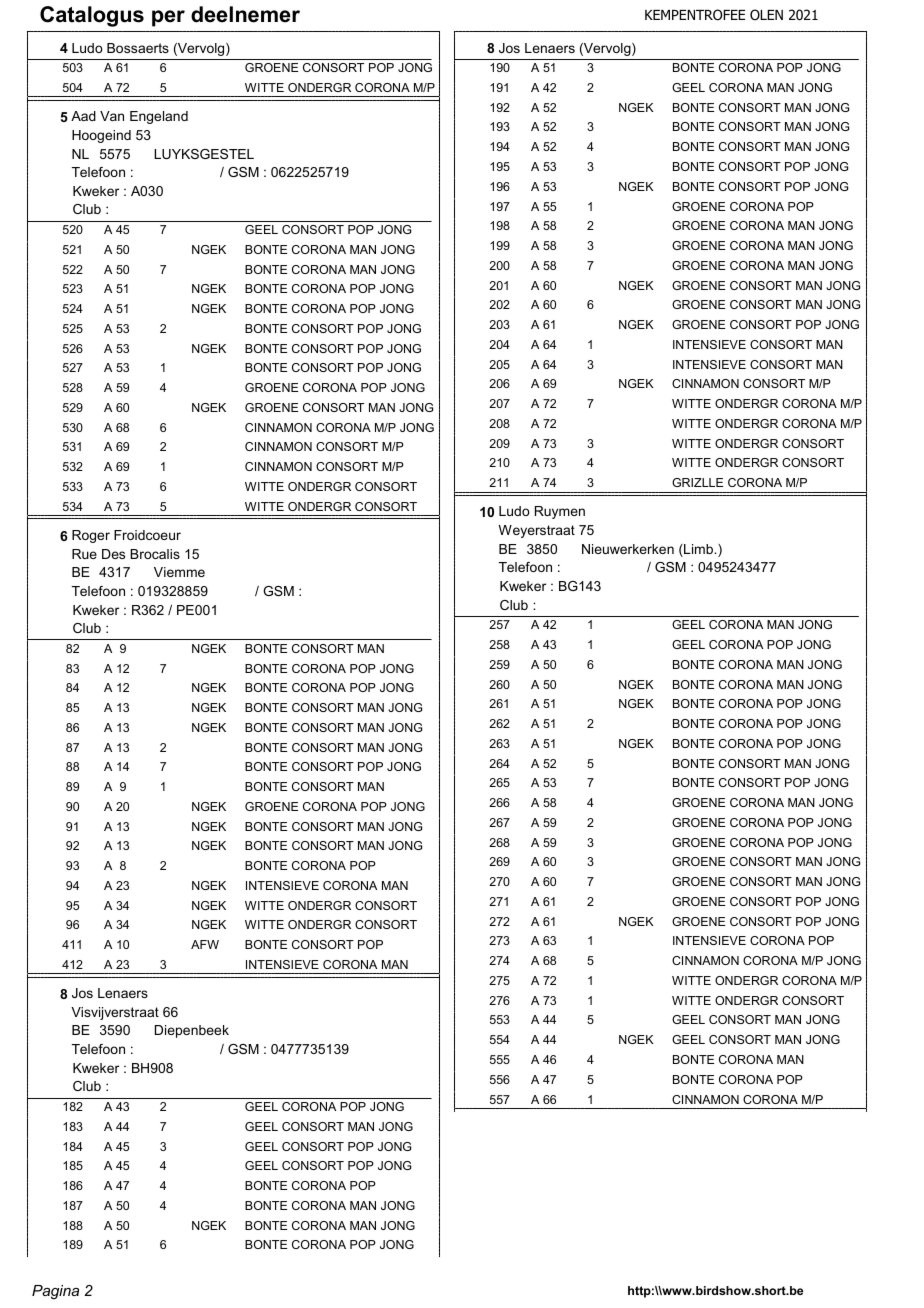 This screenshot has width=924, height=1308. Describe the element at coordinates (699, 550) in the screenshot. I see `Limb` at that location.
